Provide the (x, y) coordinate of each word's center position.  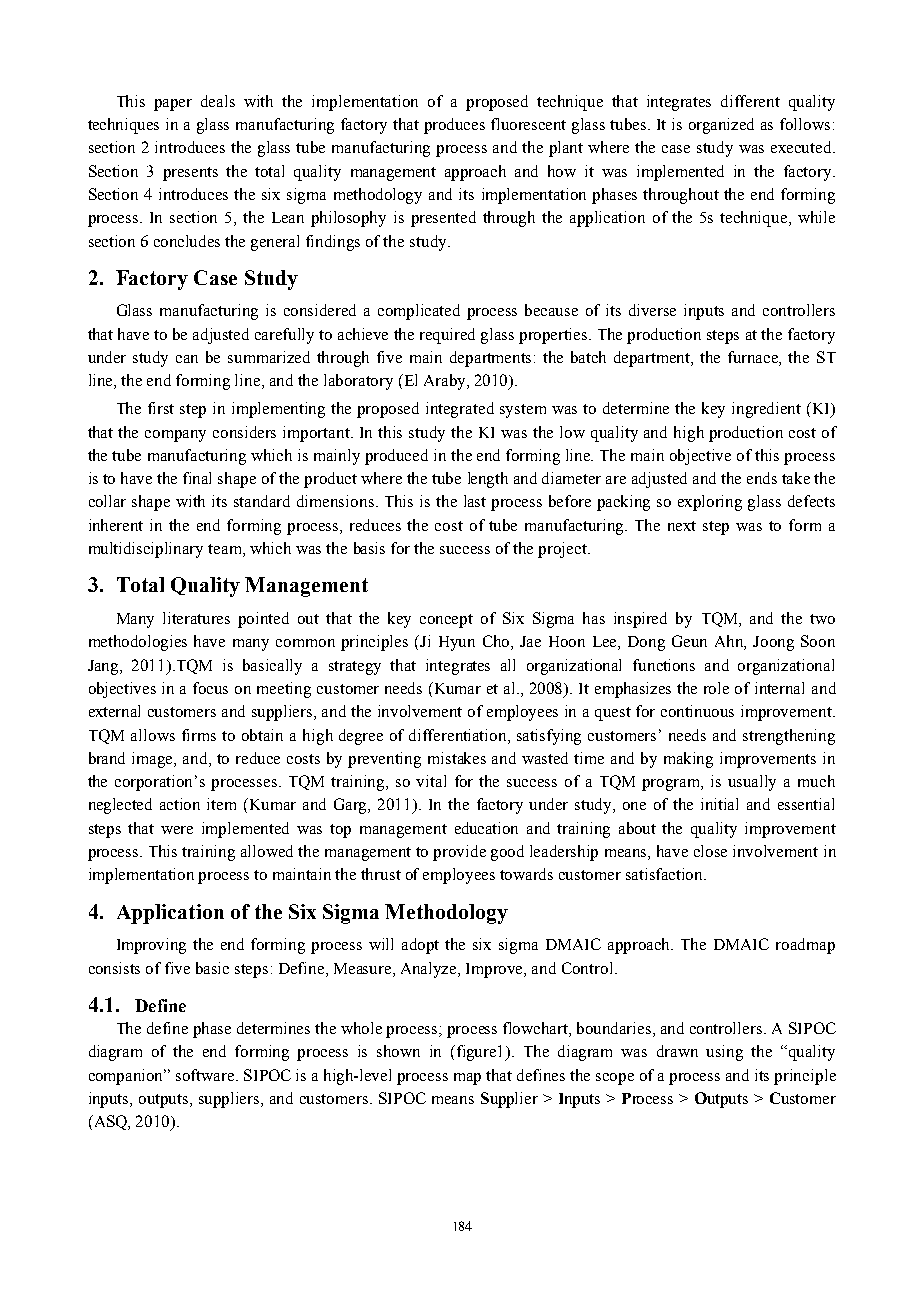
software (206, 1075)
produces (454, 126)
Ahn (730, 642)
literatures (196, 618)
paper (173, 105)
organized (721, 126)
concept (446, 621)
